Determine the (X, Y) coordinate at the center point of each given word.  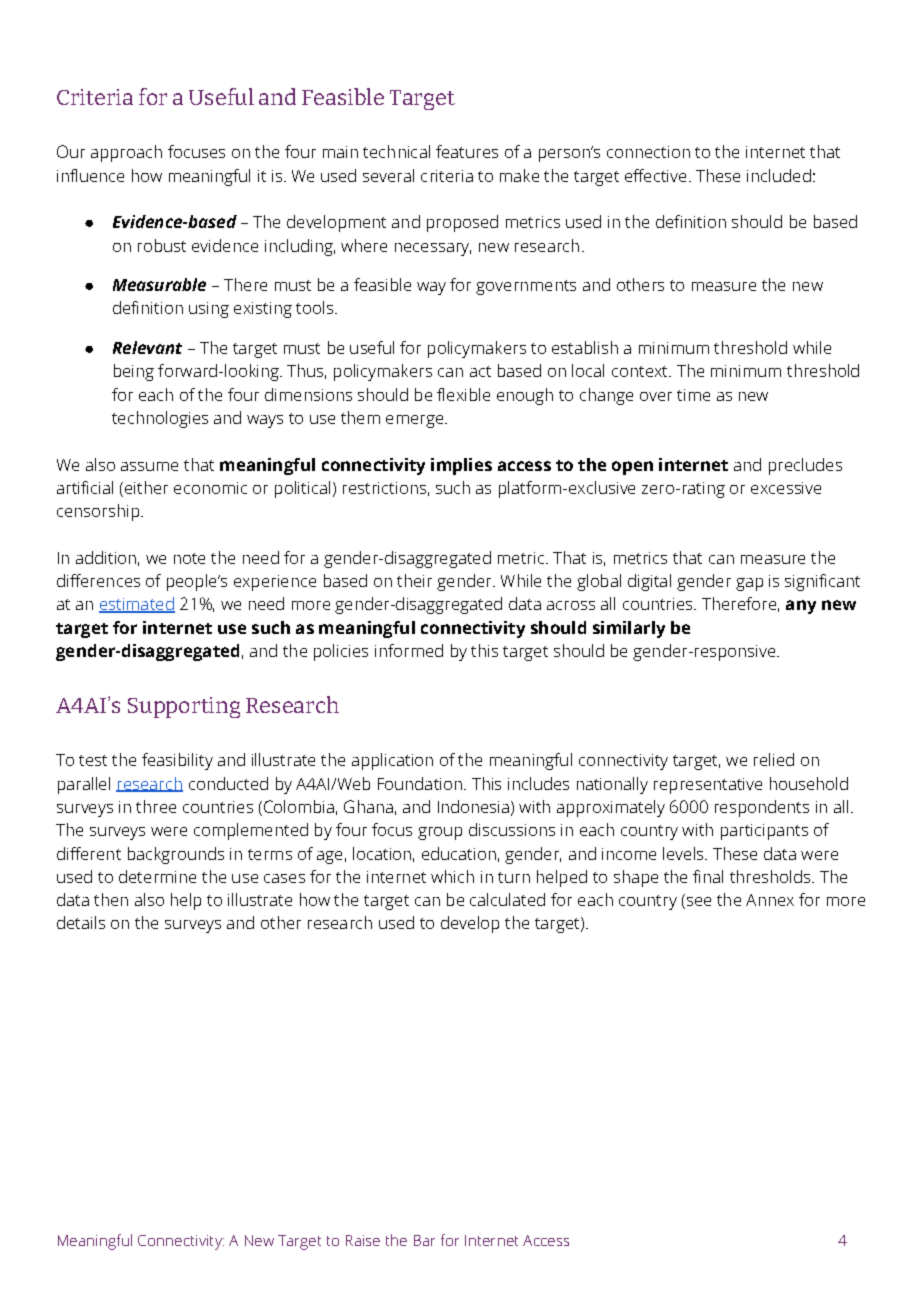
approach (126, 153)
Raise (363, 1240)
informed (409, 650)
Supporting (184, 707)
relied (774, 759)
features (467, 151)
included (779, 175)
